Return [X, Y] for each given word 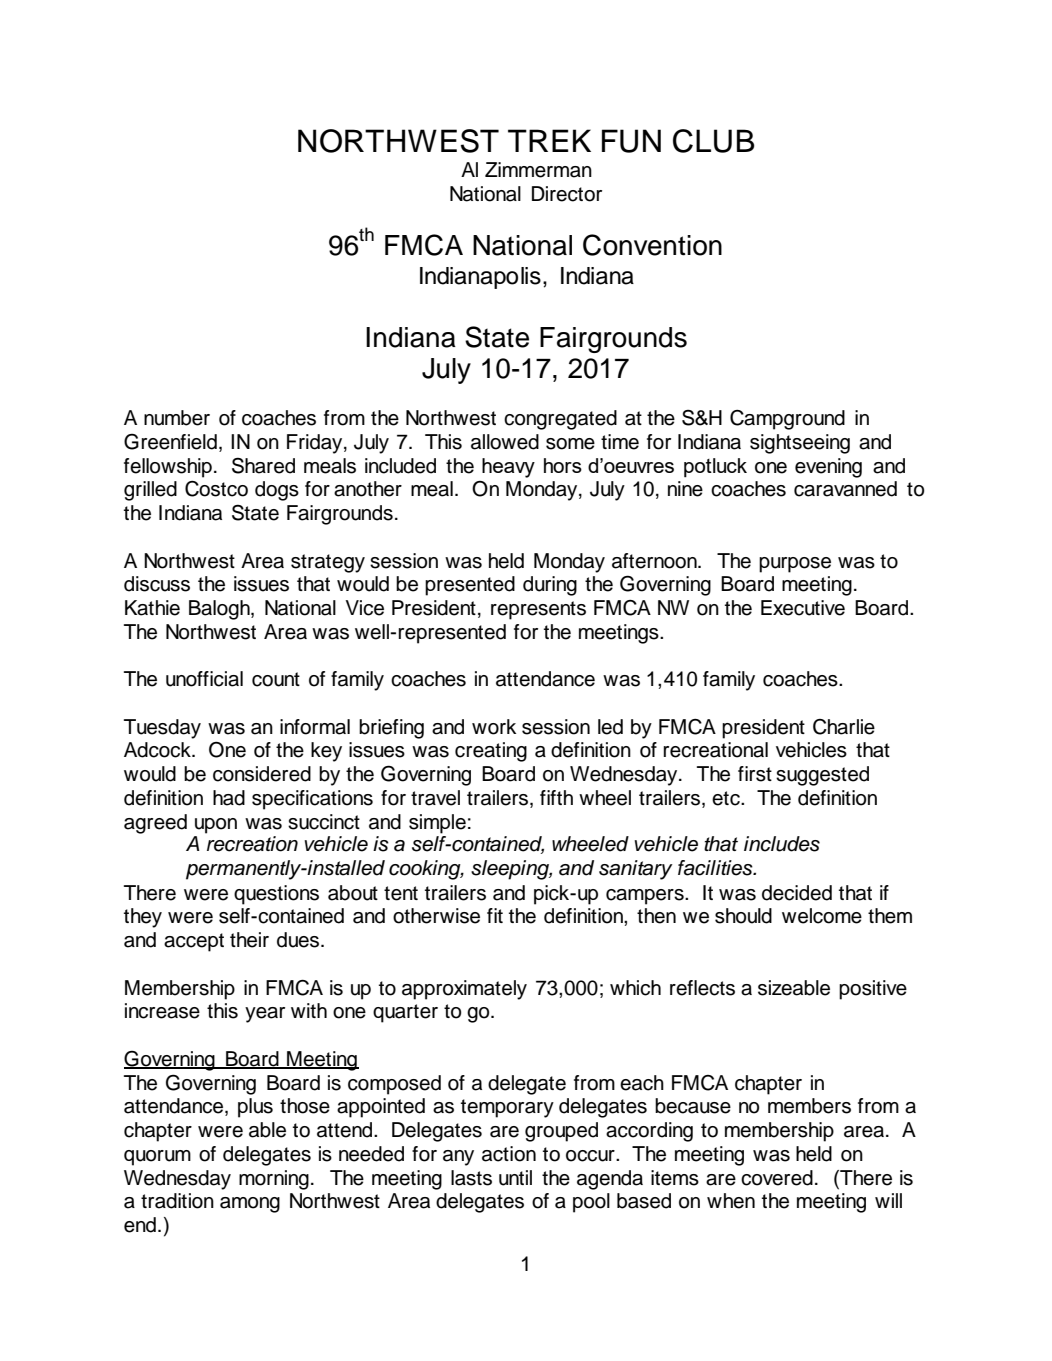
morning [274, 1180]
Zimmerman [538, 170]
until [515, 1178]
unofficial [204, 679]
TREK [549, 140]
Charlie [844, 727]
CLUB [714, 141]
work [494, 727]
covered [777, 1178]
